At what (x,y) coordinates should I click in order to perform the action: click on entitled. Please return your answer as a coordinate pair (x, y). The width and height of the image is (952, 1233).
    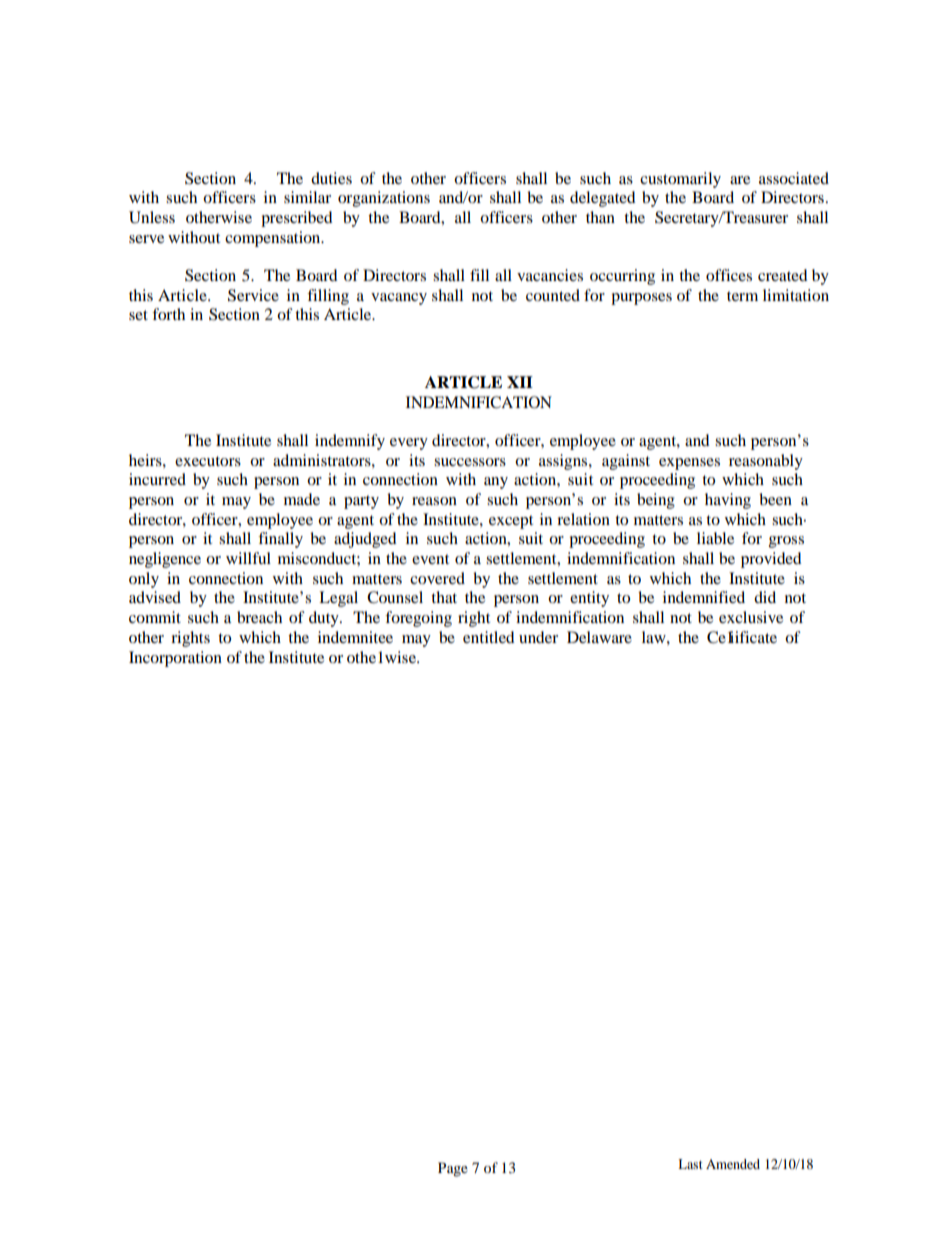
    Looking at the image, I should click on (489, 637).
